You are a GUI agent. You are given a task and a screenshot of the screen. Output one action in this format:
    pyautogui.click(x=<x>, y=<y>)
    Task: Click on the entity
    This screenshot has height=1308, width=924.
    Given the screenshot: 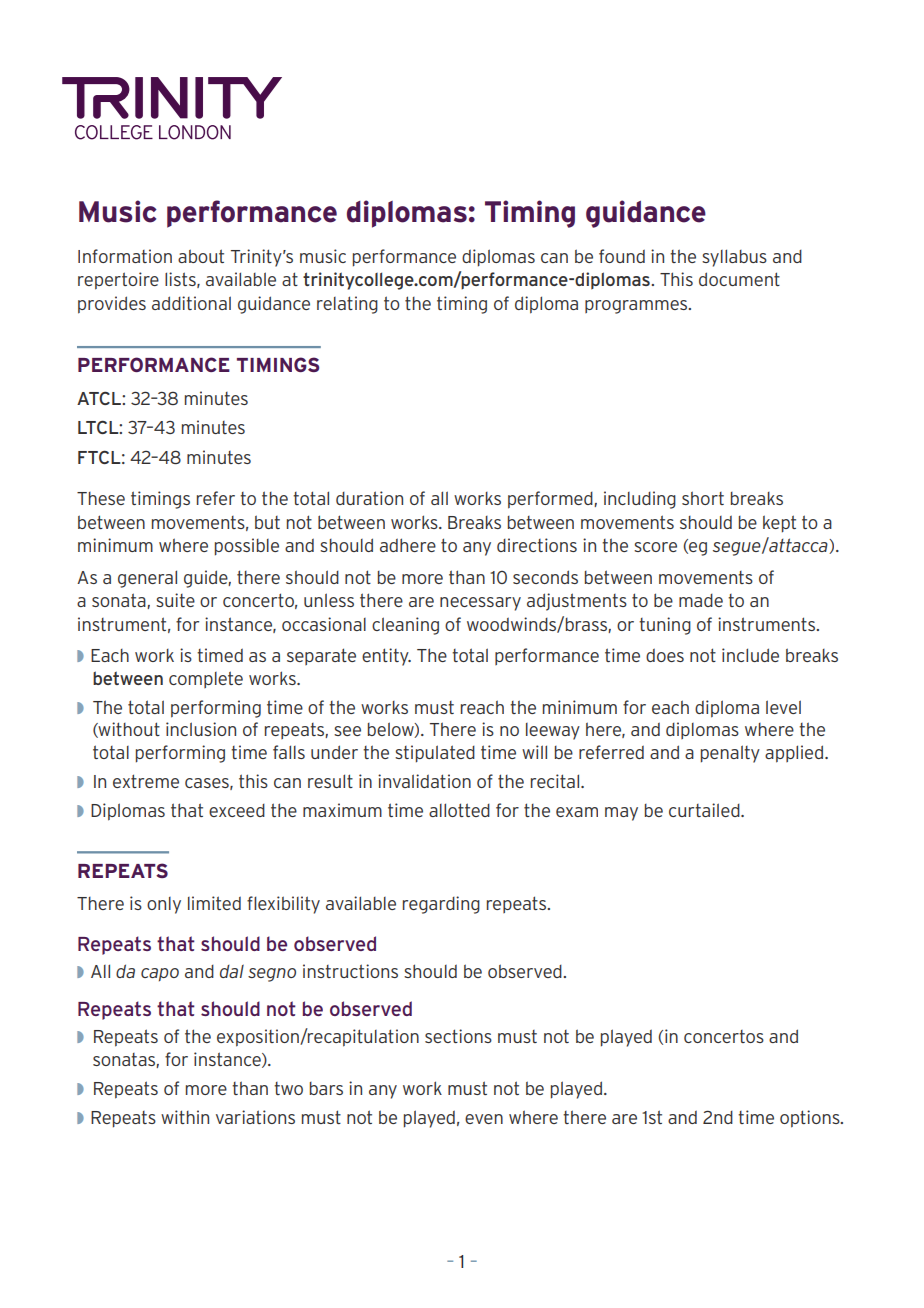 What is the action you would take?
    pyautogui.click(x=386, y=657)
